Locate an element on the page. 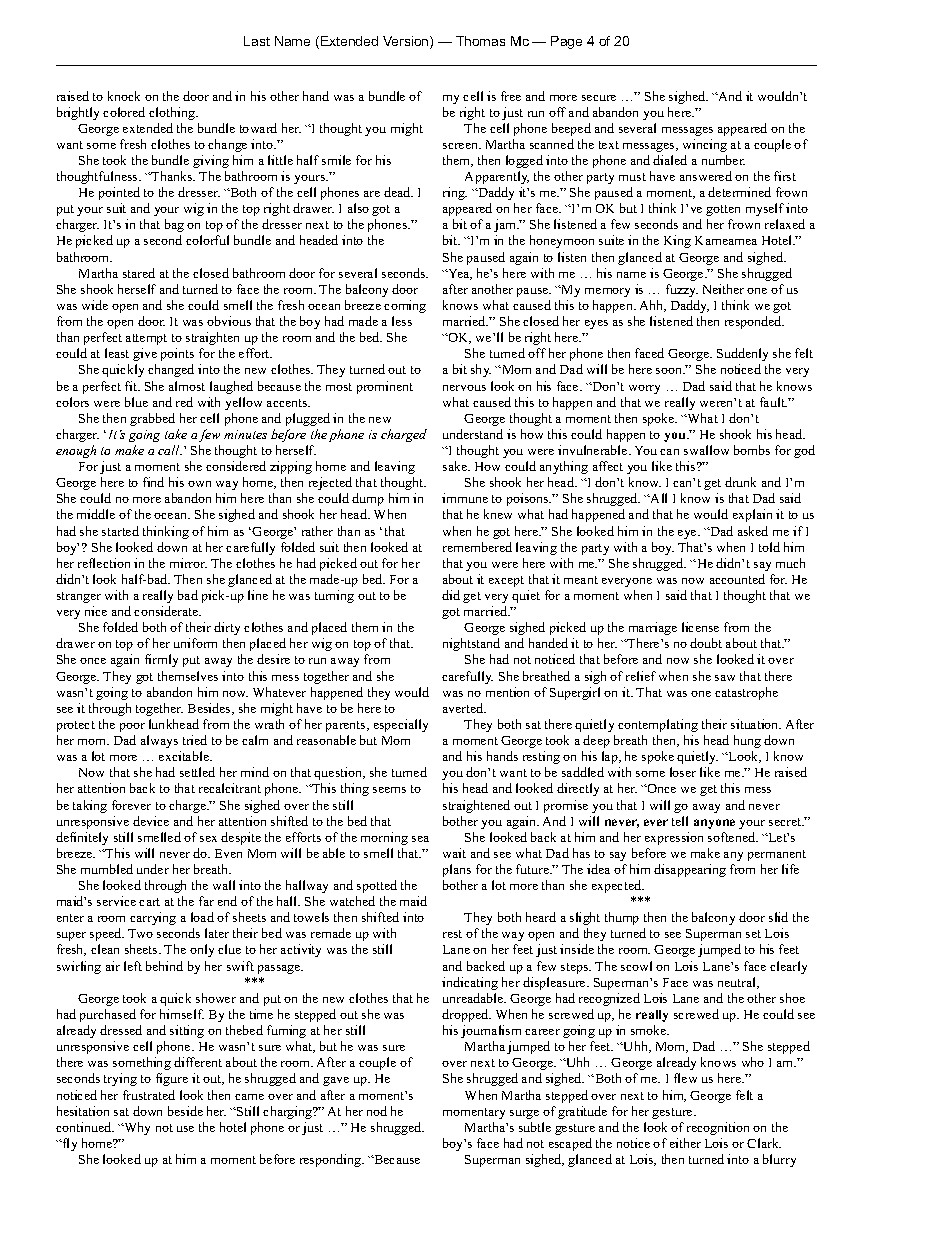 The width and height of the page is (952, 1233). grabbed is located at coordinates (152, 419).
